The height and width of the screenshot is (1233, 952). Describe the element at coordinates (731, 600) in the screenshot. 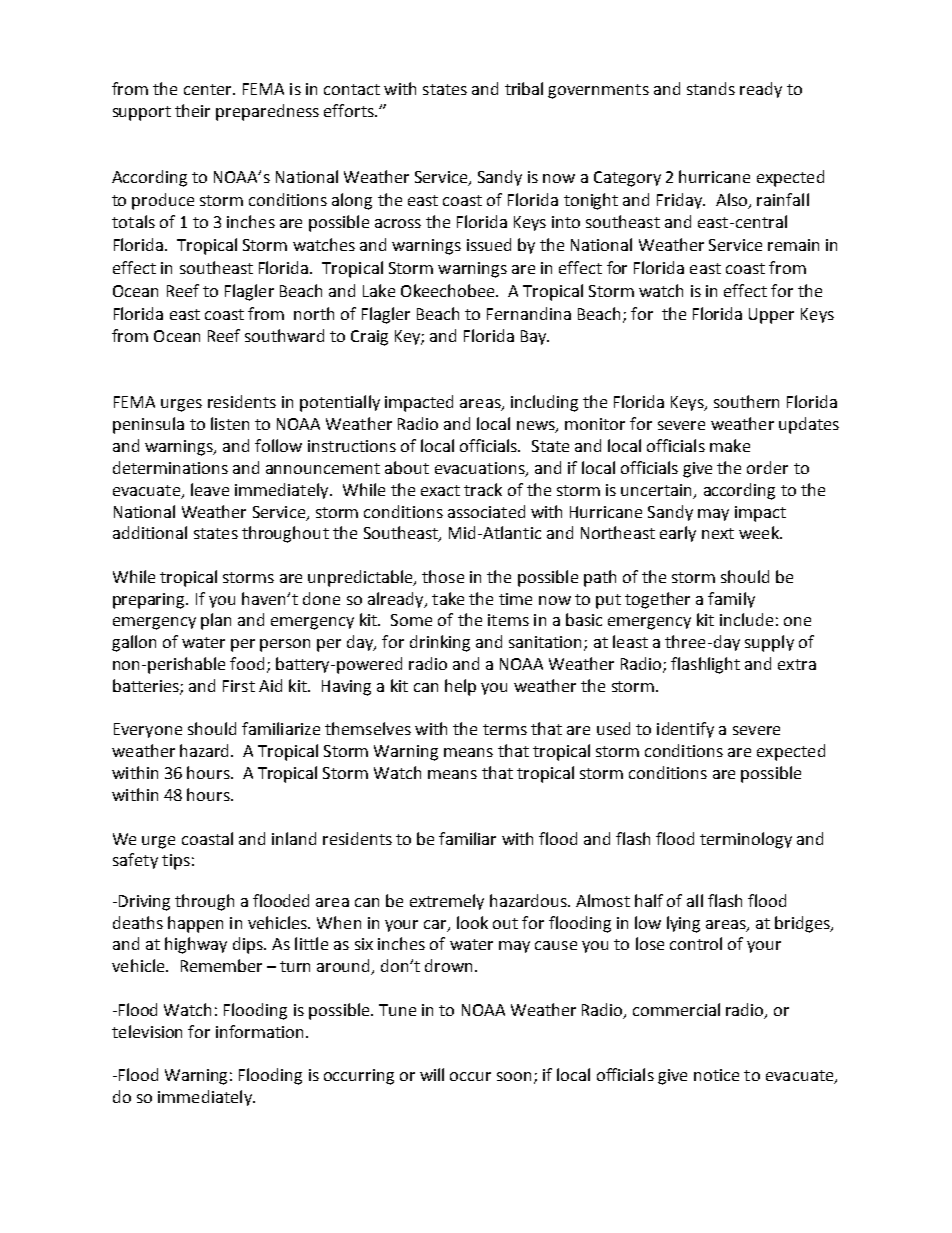

I see `family` at that location.
